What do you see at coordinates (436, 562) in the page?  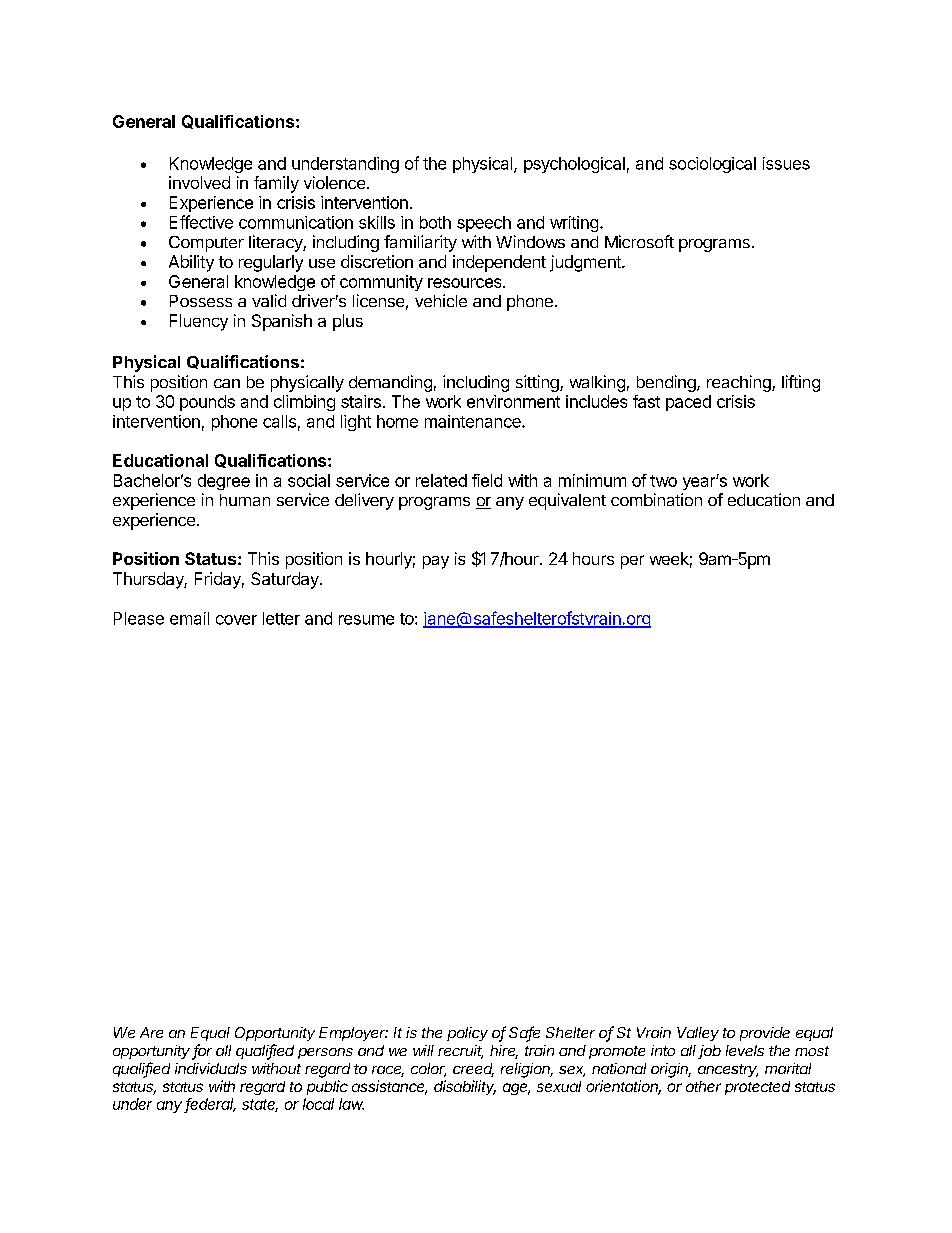 I see `pay` at bounding box center [436, 562].
